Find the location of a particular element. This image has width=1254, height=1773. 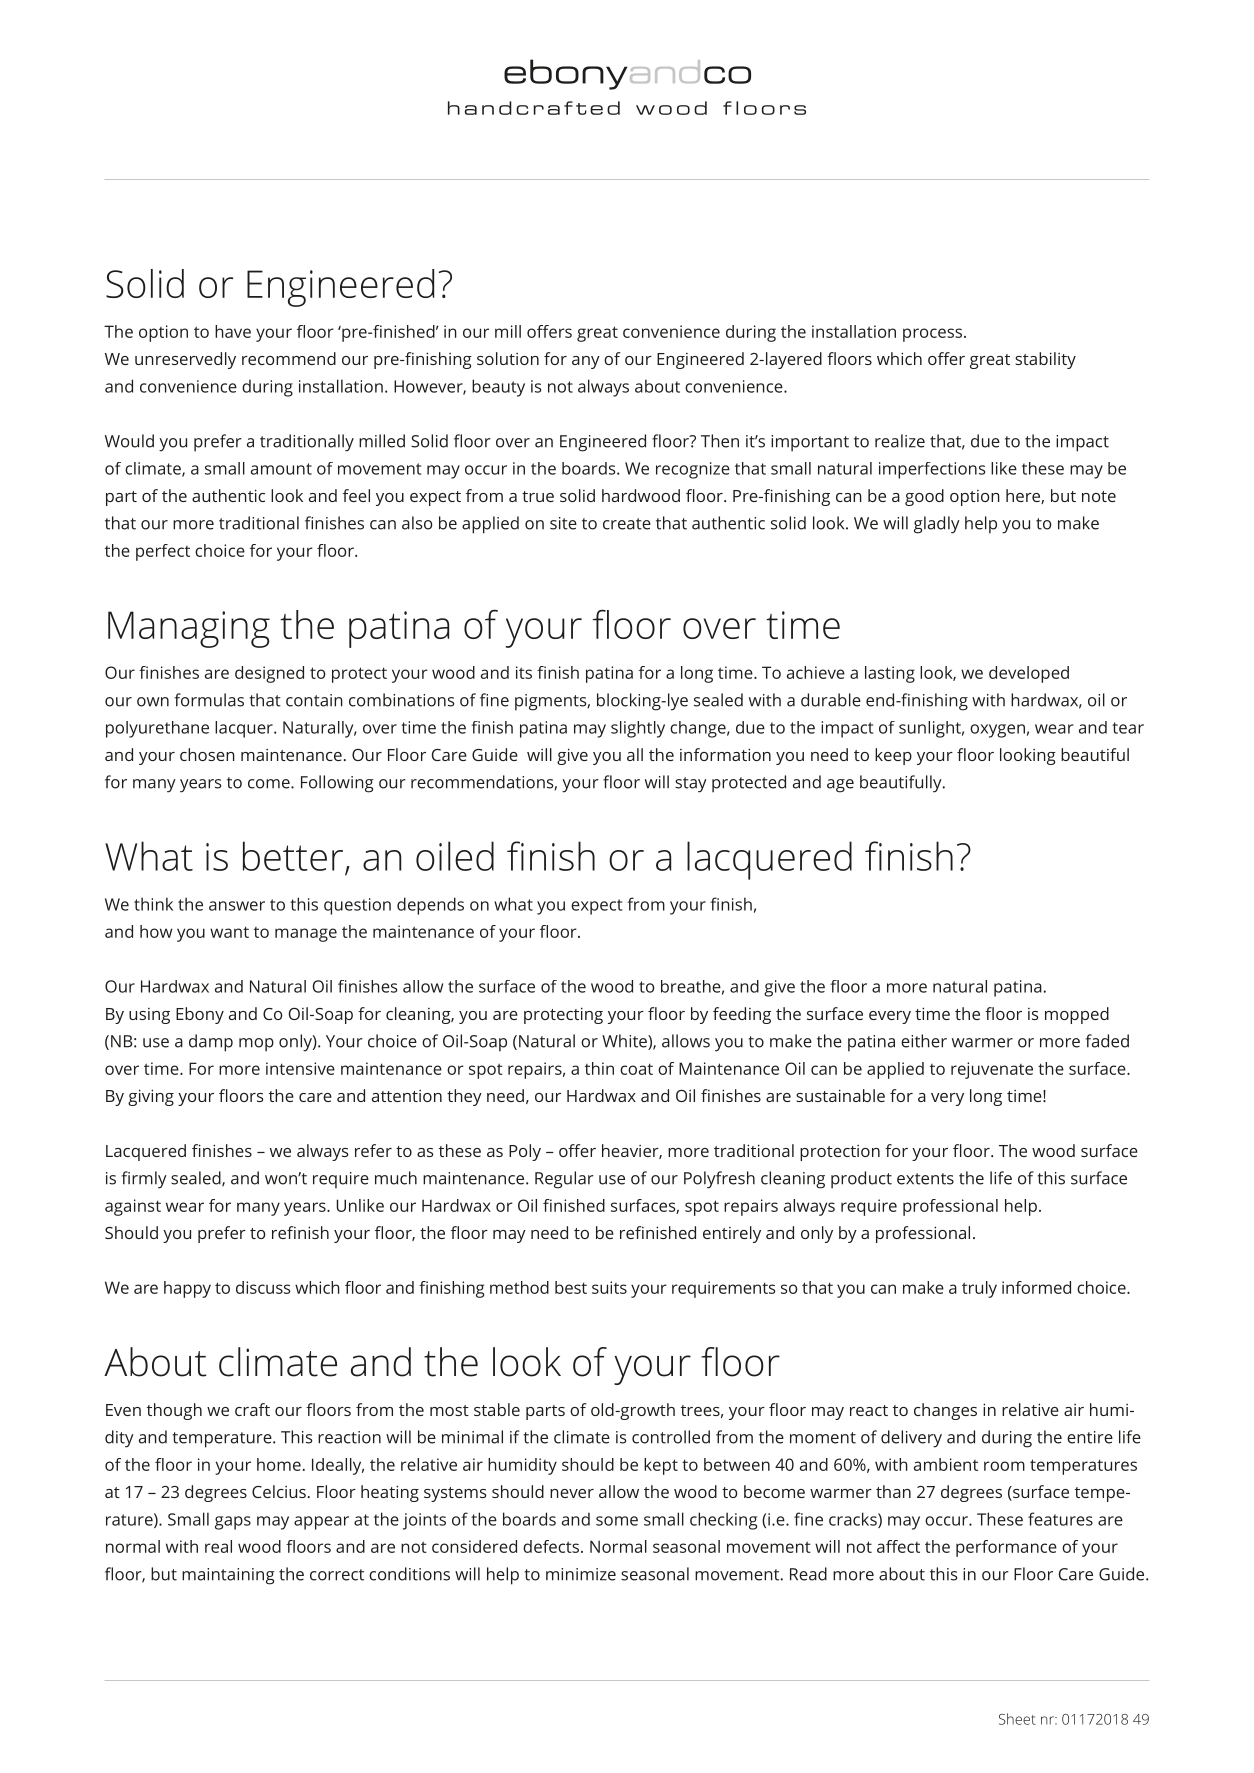

maintaining is located at coordinates (228, 1576).
